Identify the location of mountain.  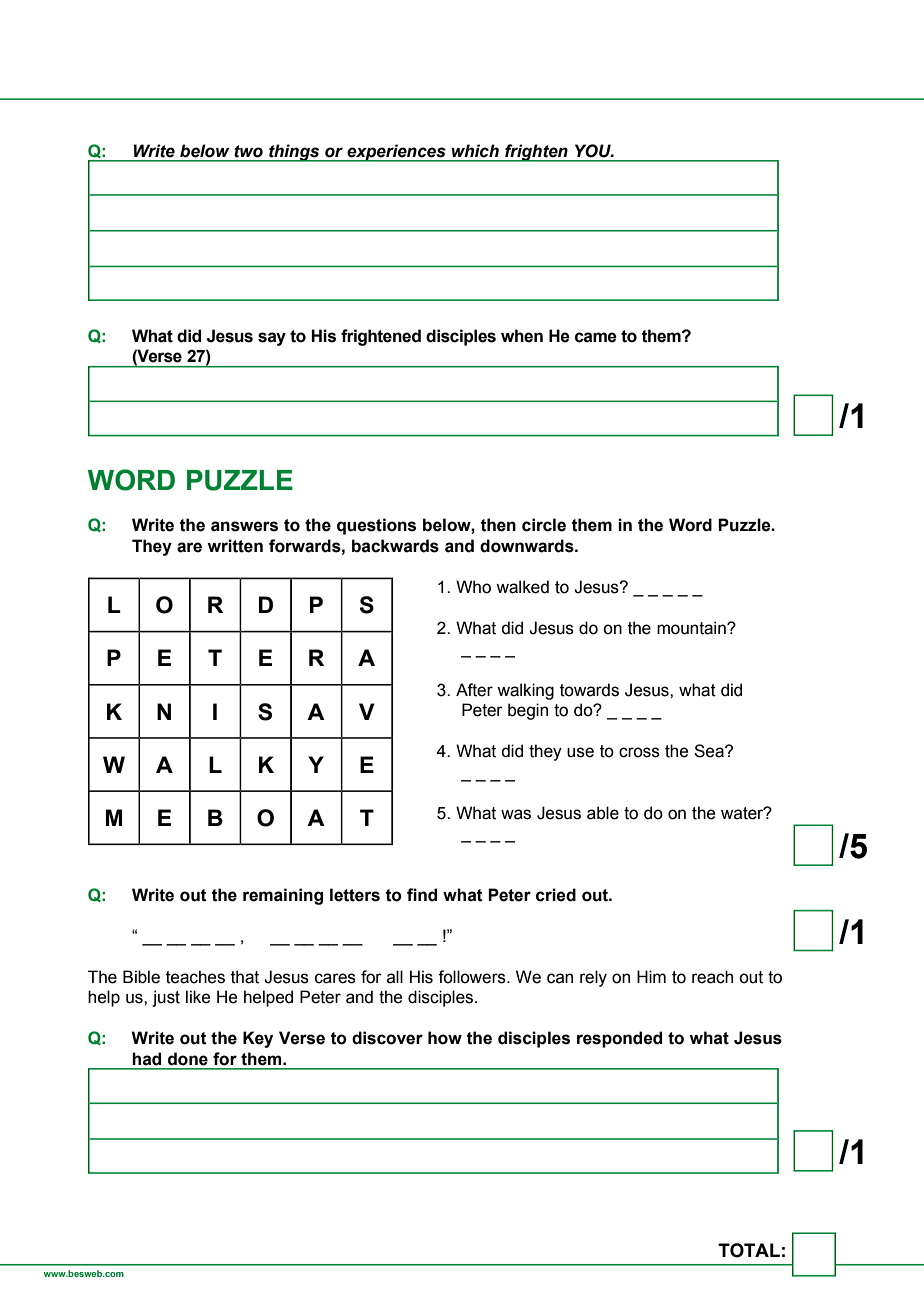
(692, 628).
